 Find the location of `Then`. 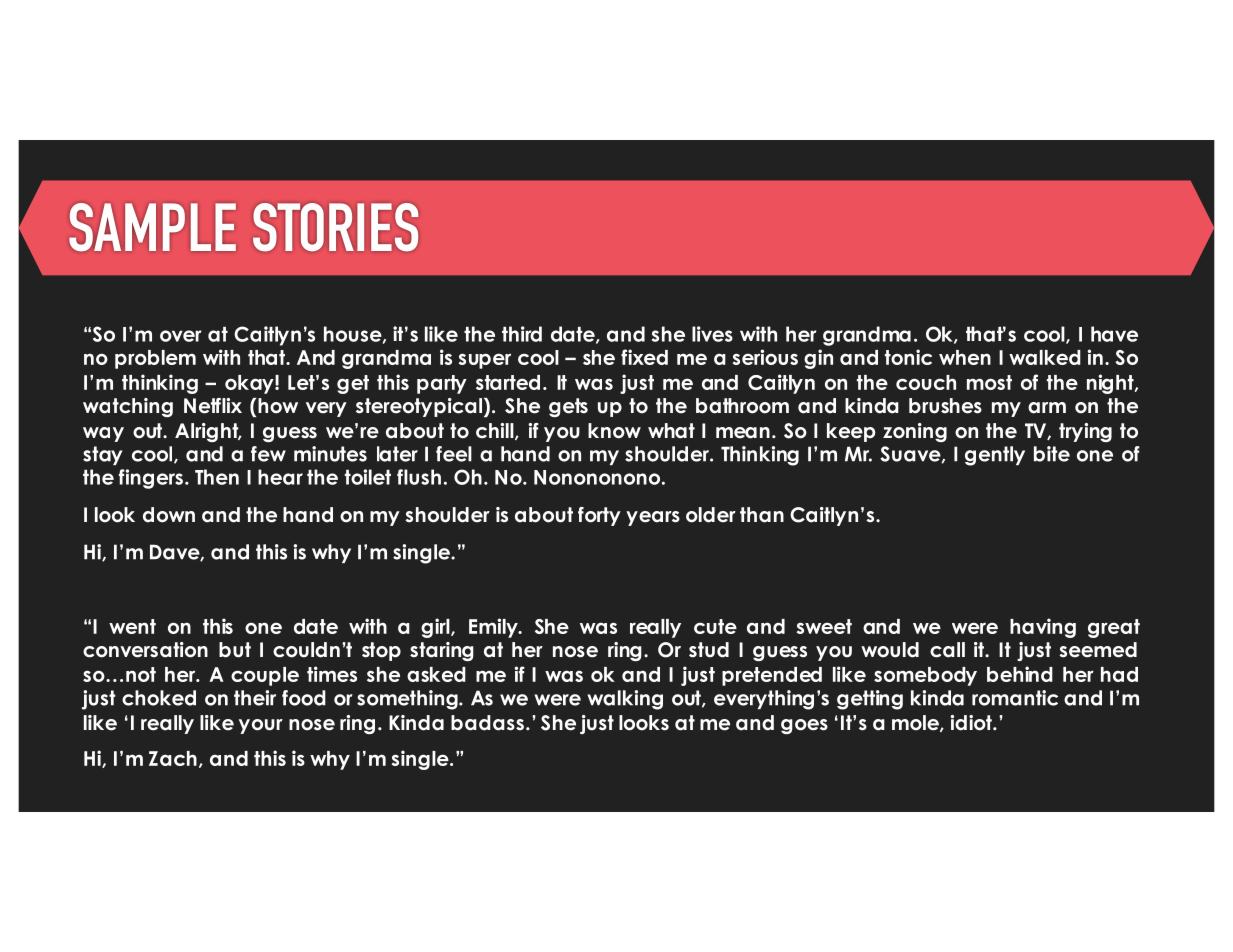

Then is located at coordinates (217, 477).
